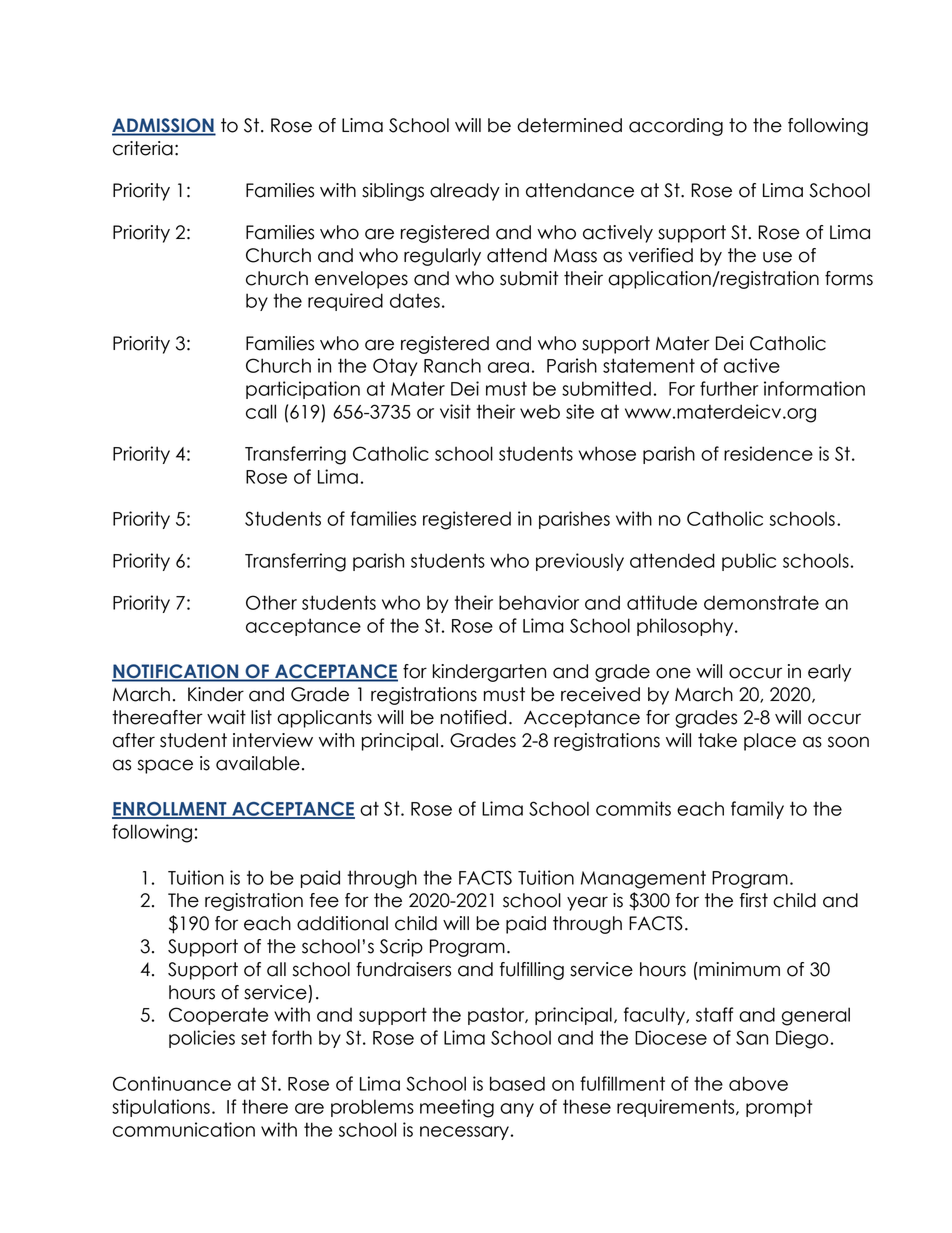  What do you see at coordinates (676, 127) in the document?
I see `according` at bounding box center [676, 127].
